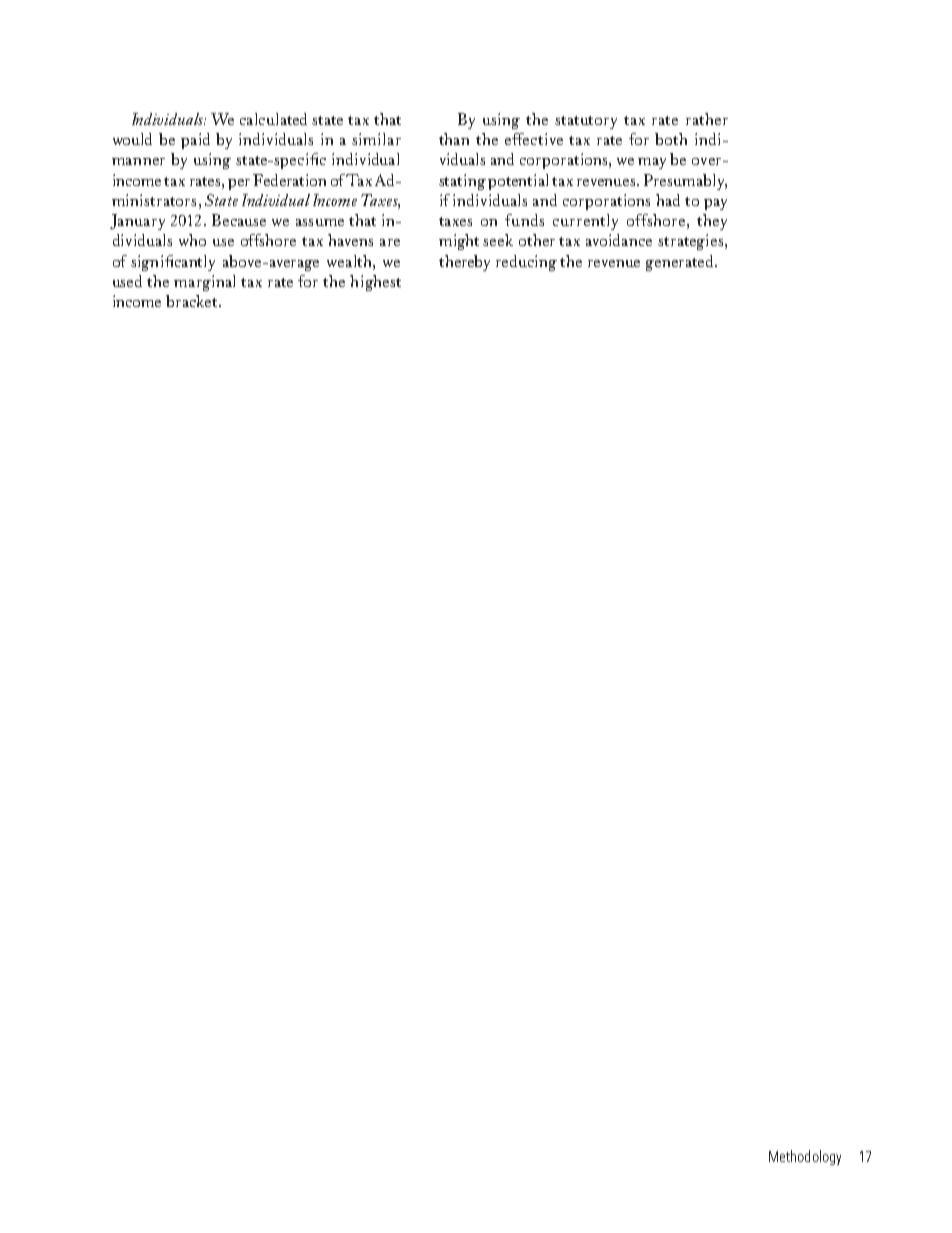 The image size is (952, 1233). Describe the element at coordinates (454, 139) in the image. I see `than` at that location.
